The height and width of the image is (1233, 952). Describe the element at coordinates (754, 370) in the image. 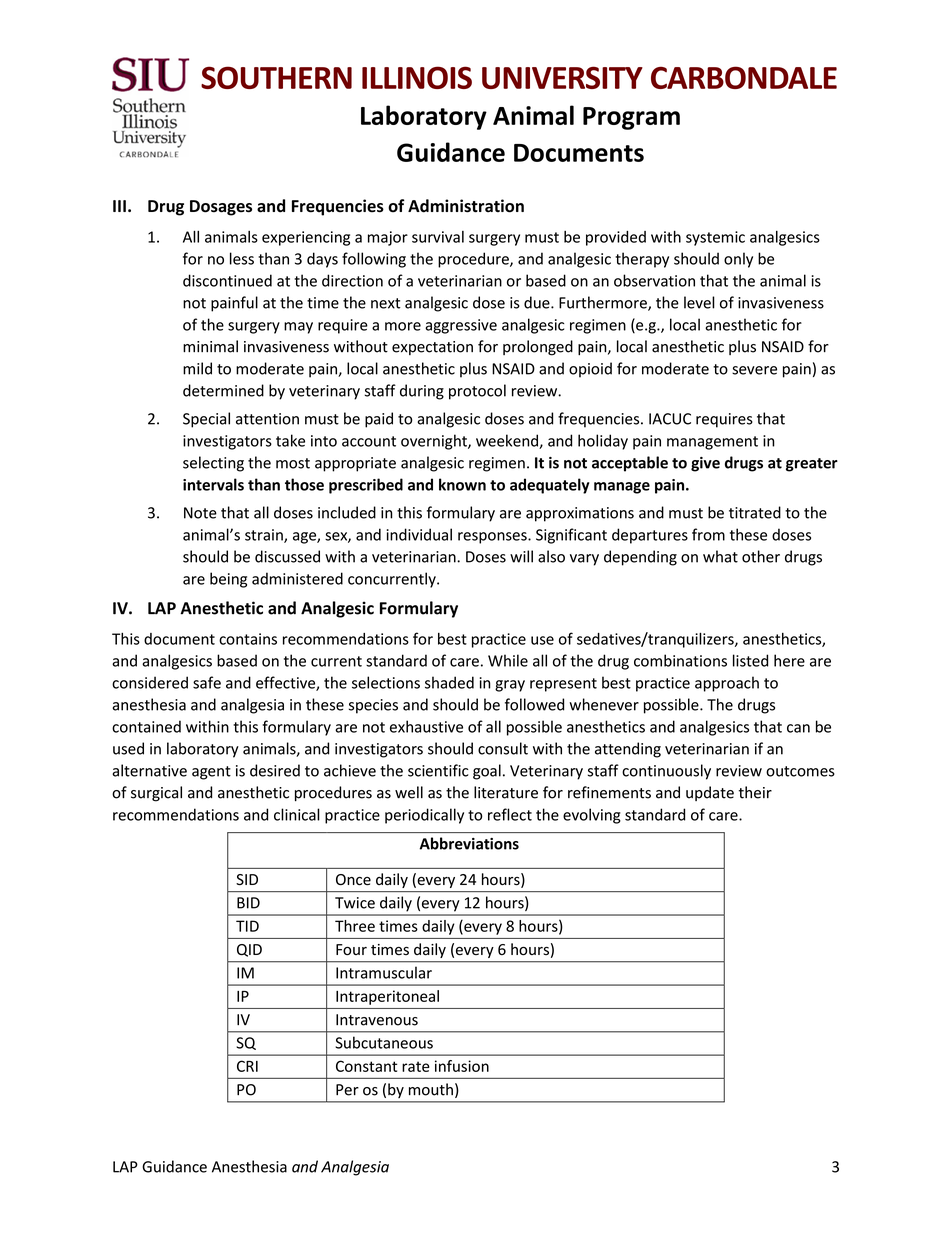

I see `severe` at that location.
